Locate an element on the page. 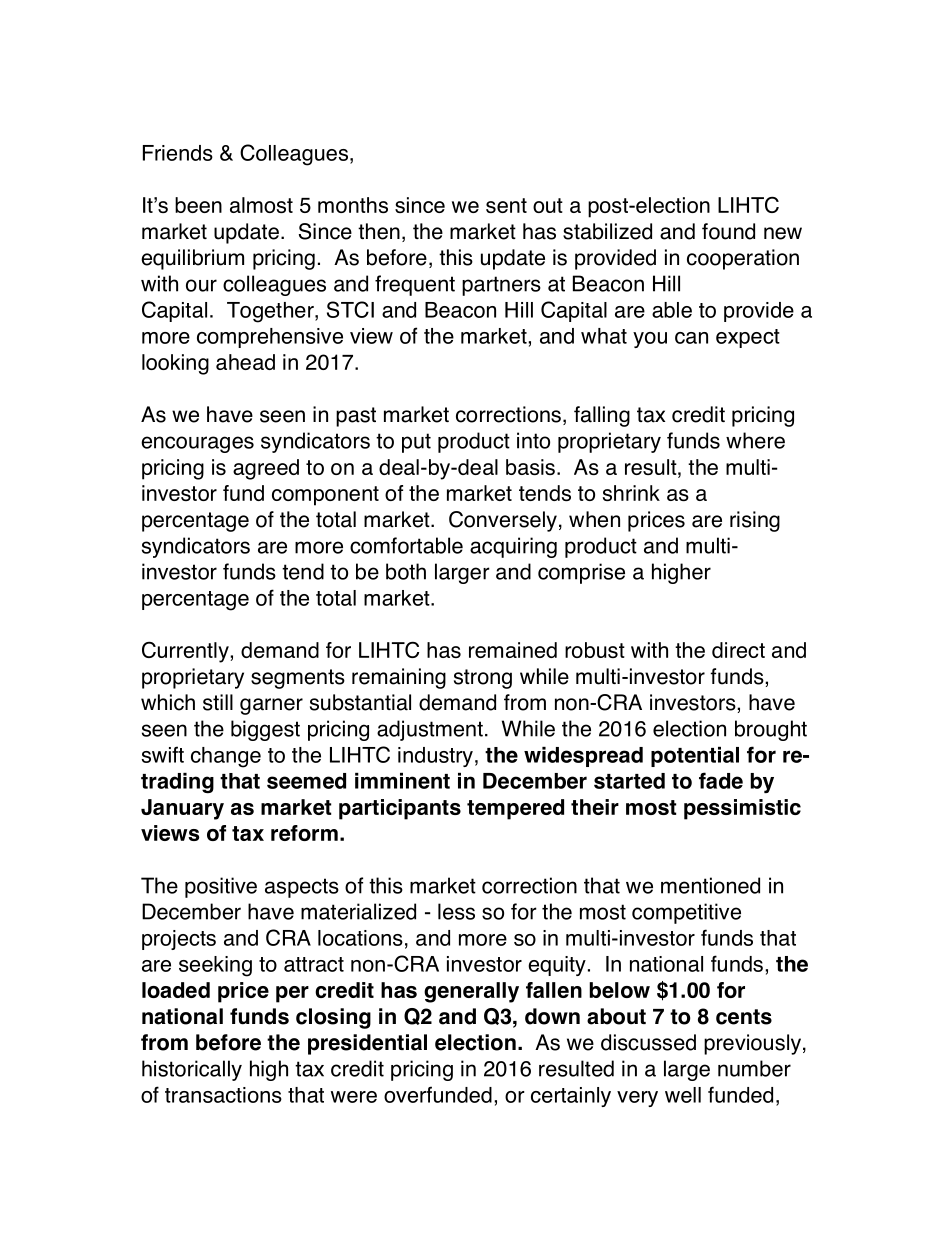  industry is located at coordinates (435, 757).
